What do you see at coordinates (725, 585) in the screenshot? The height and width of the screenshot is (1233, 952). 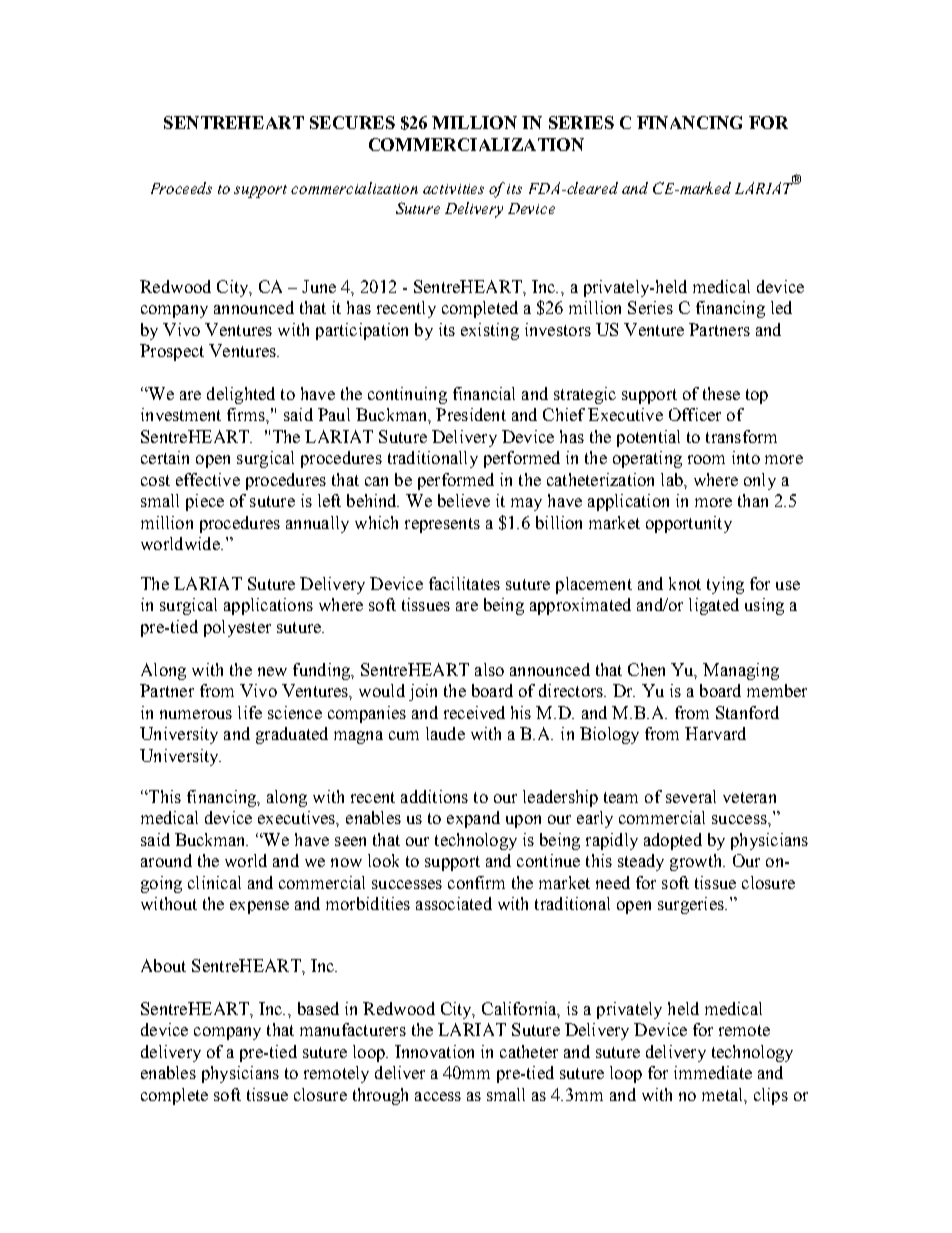 I see `tying` at bounding box center [725, 585].
